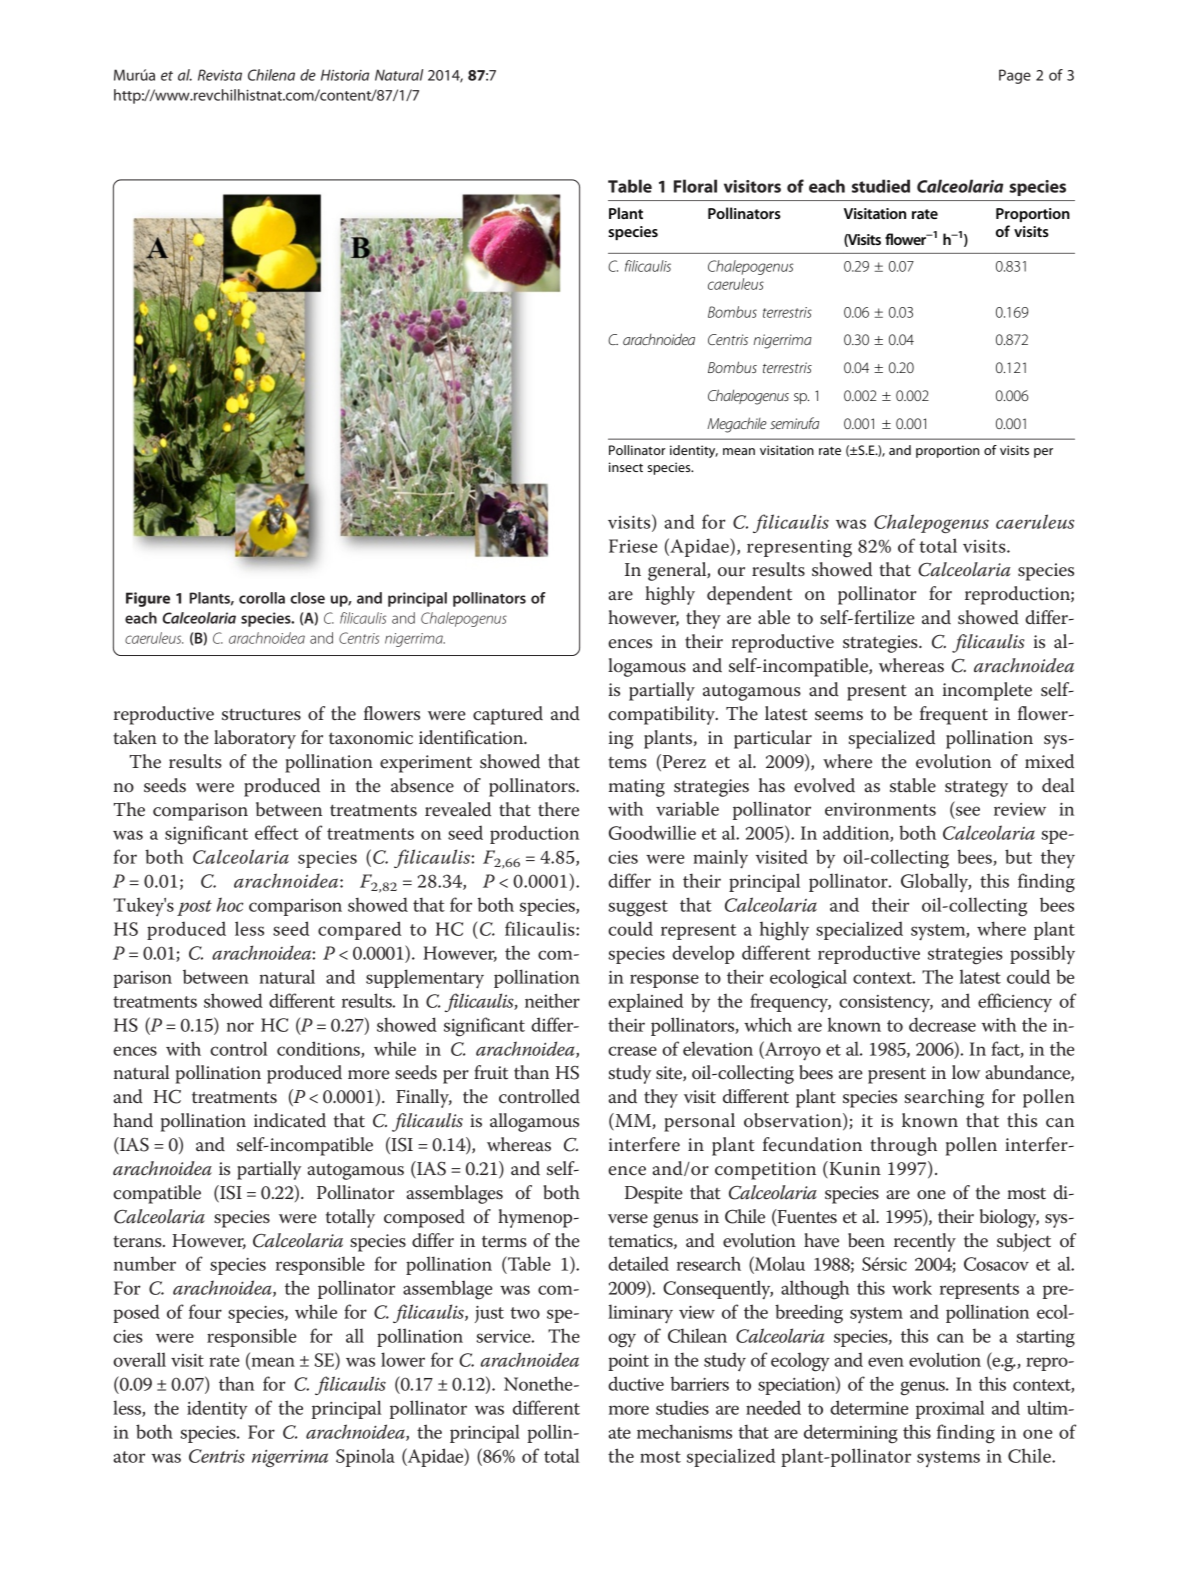  Describe the element at coordinates (881, 186) in the screenshot. I see `studied` at that location.
